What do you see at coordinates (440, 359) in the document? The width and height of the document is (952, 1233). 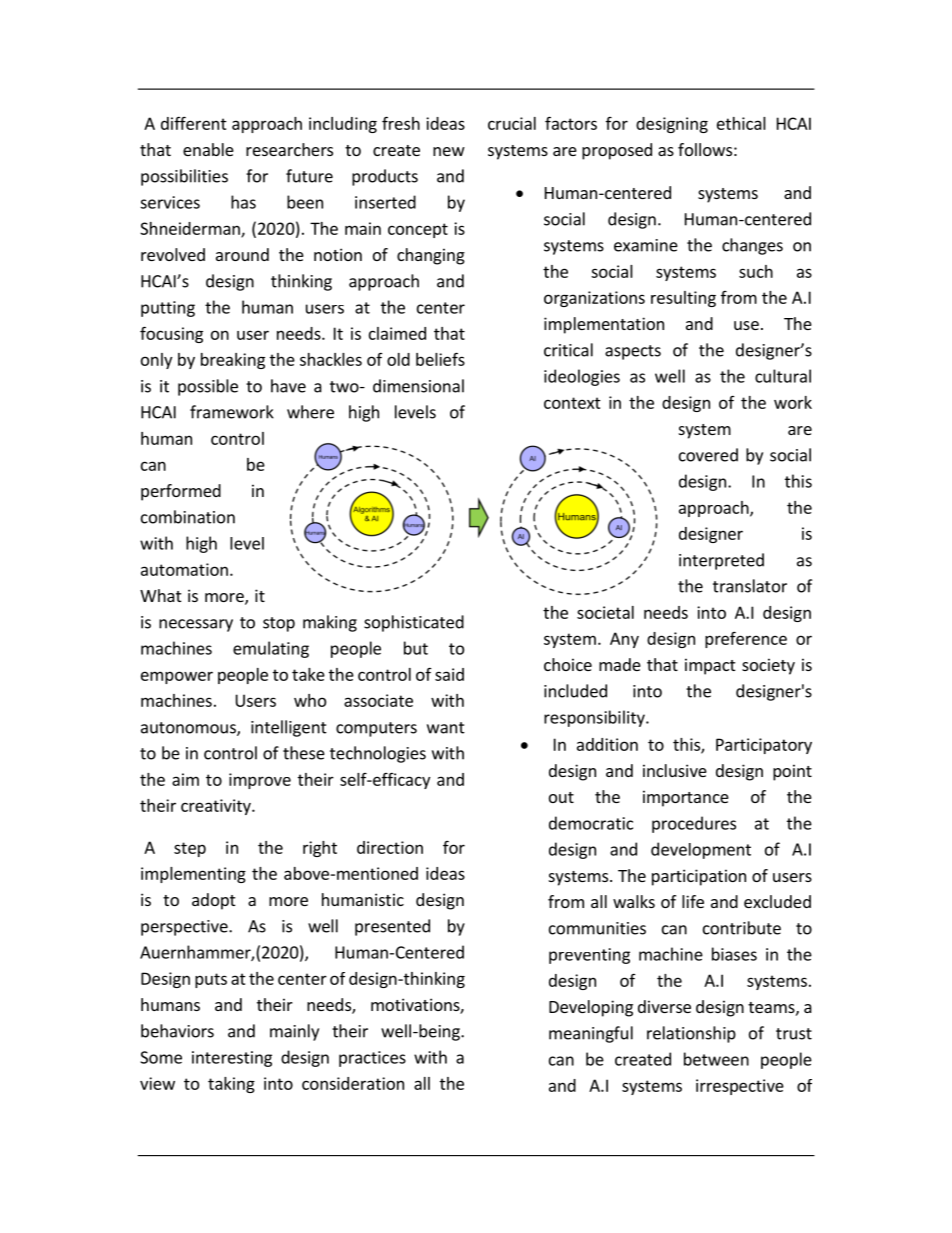 I see `beliefs` at bounding box center [440, 359].
